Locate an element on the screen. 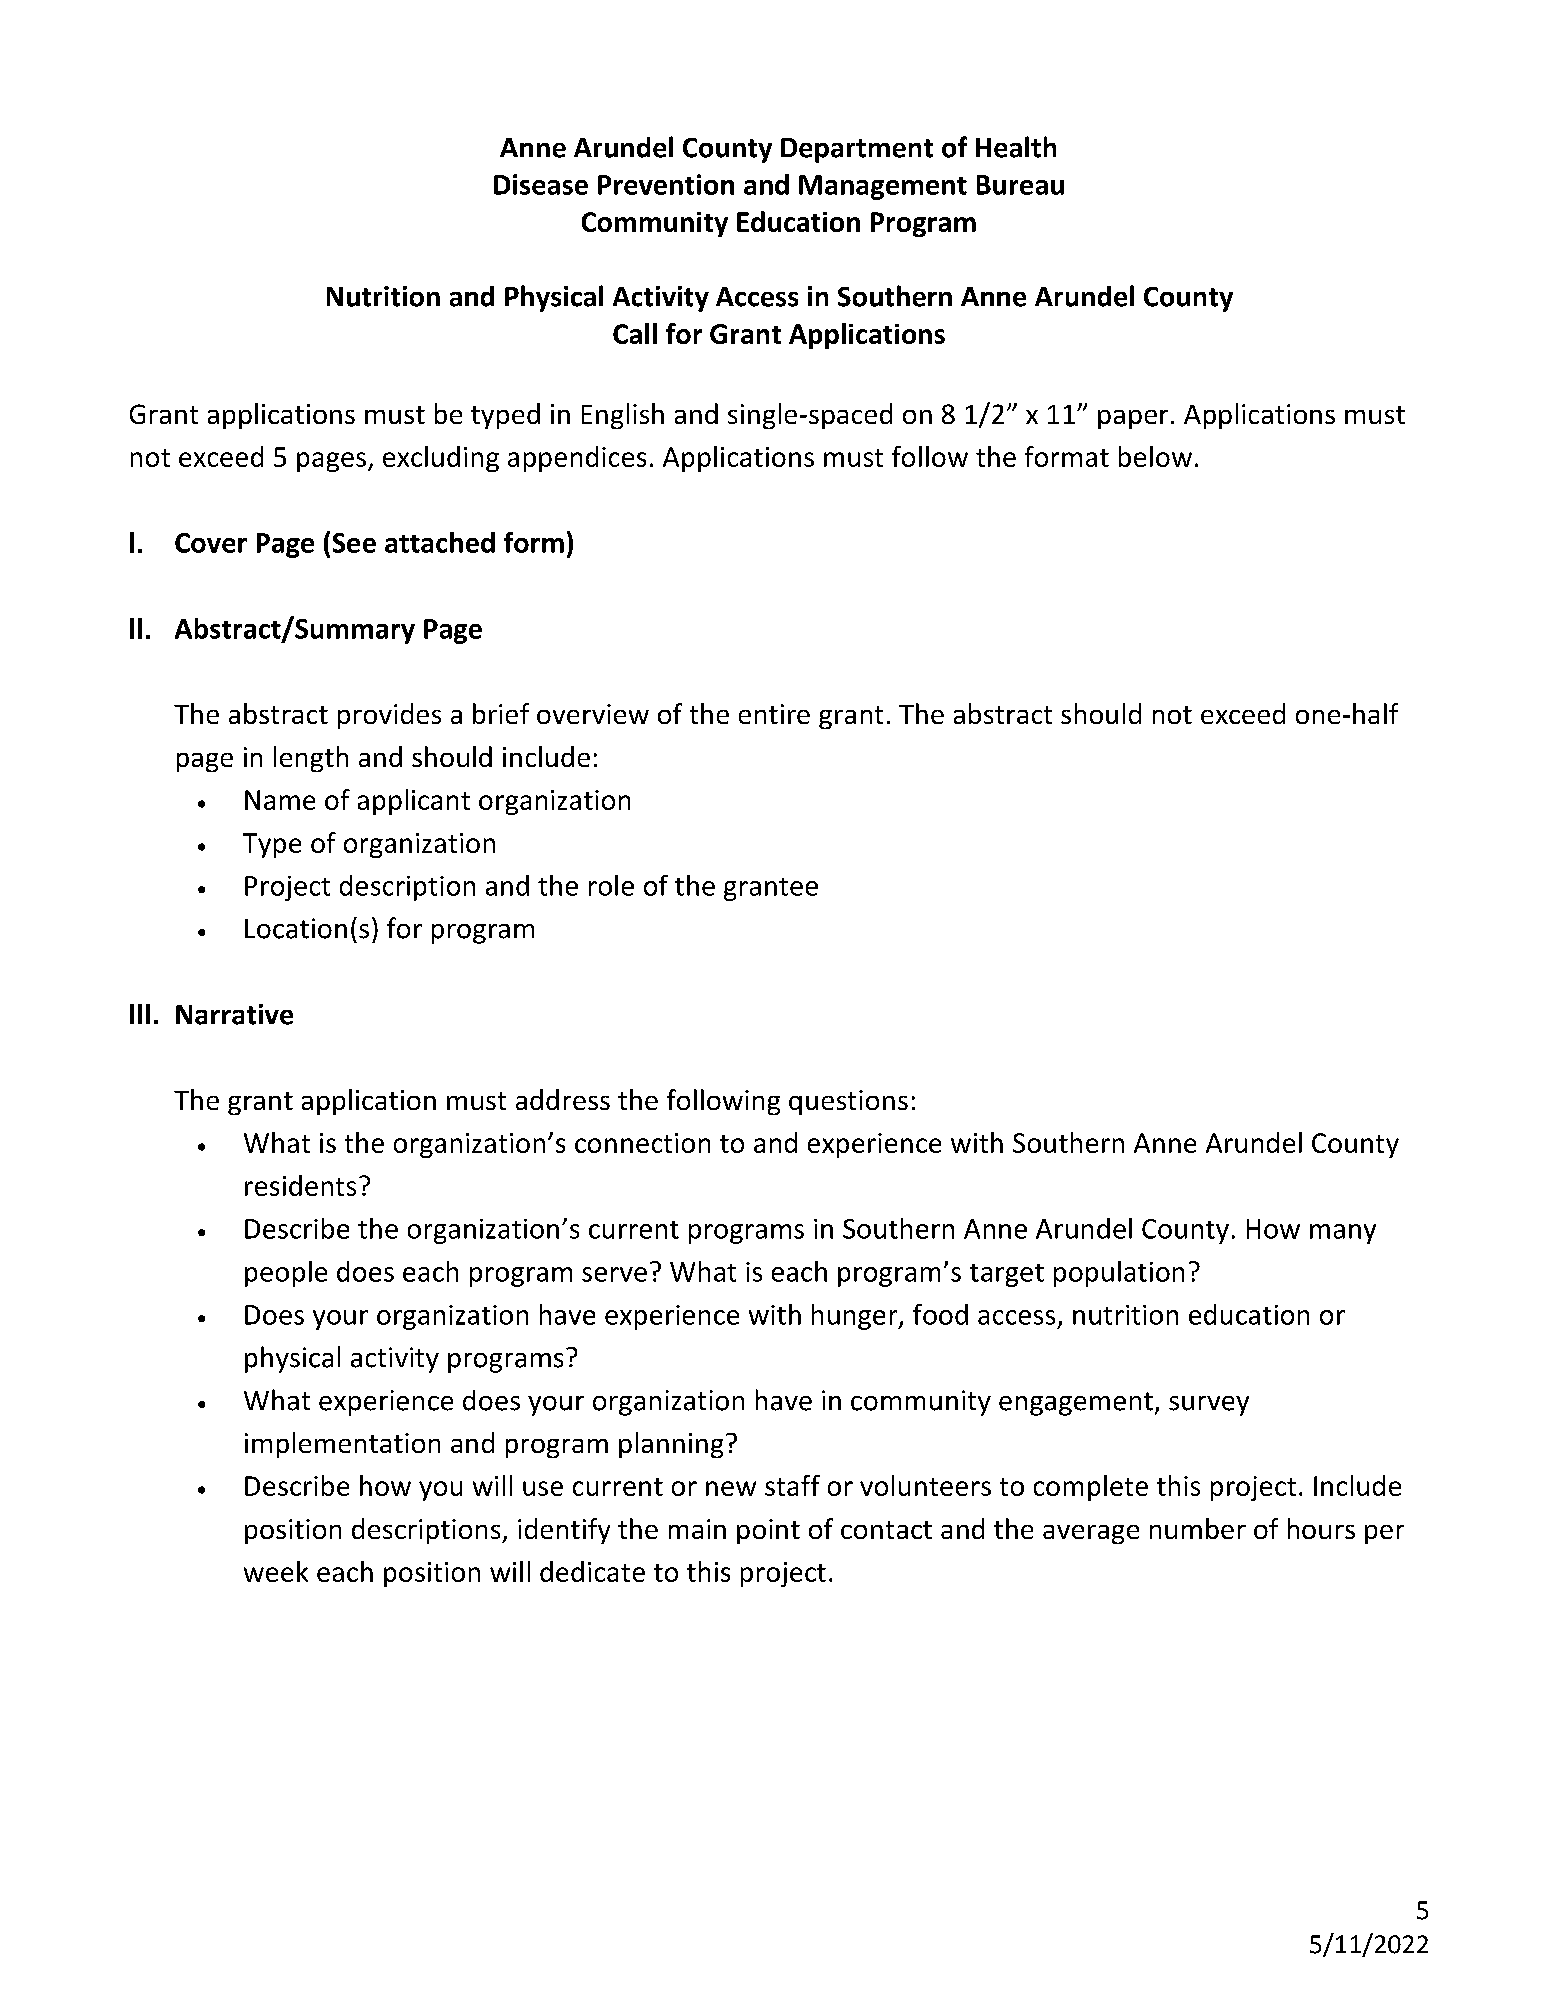 The width and height of the screenshot is (1558, 2016). residents is located at coordinates (300, 1185).
